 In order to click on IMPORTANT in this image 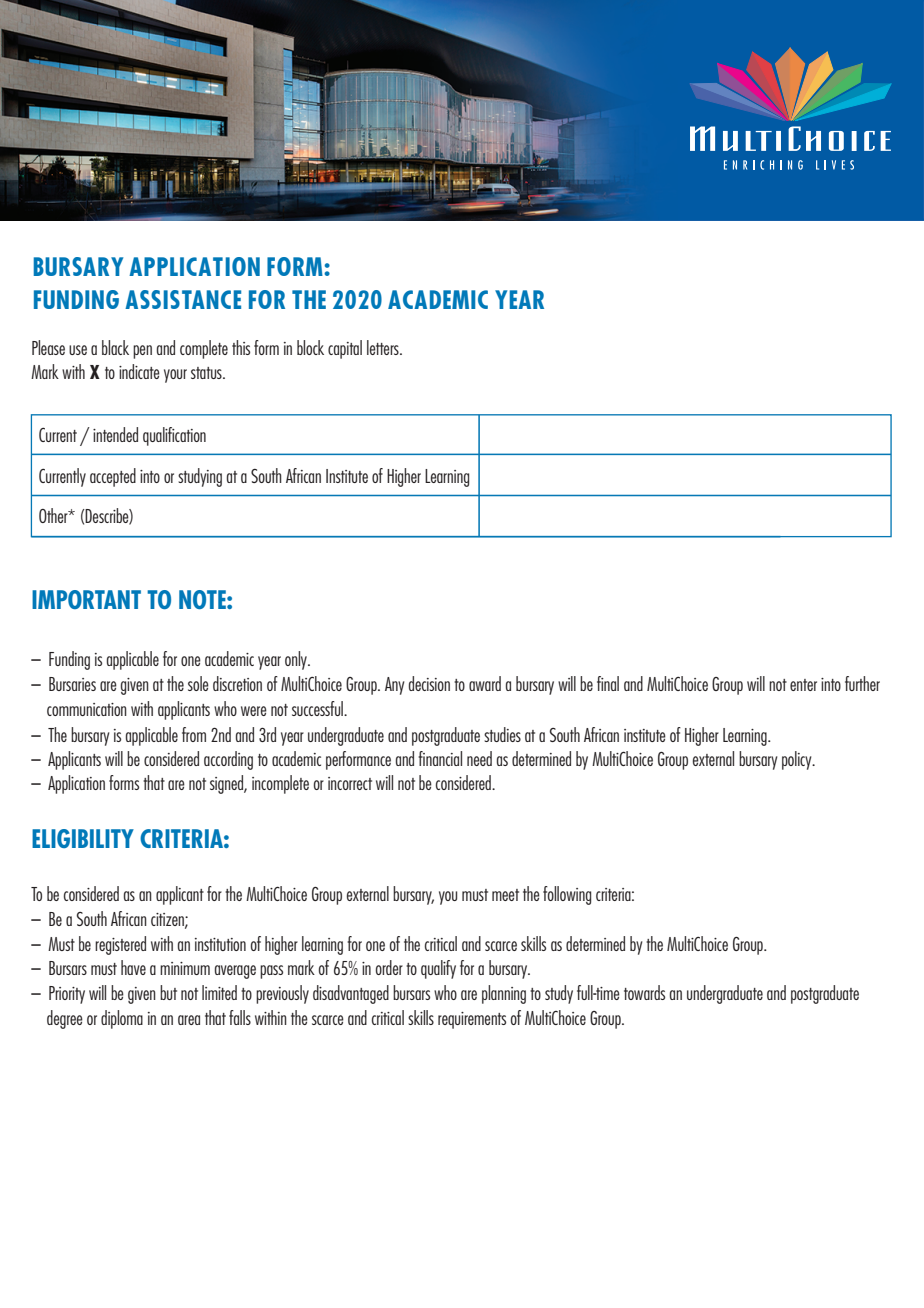, I will do `click(86, 599)`.
